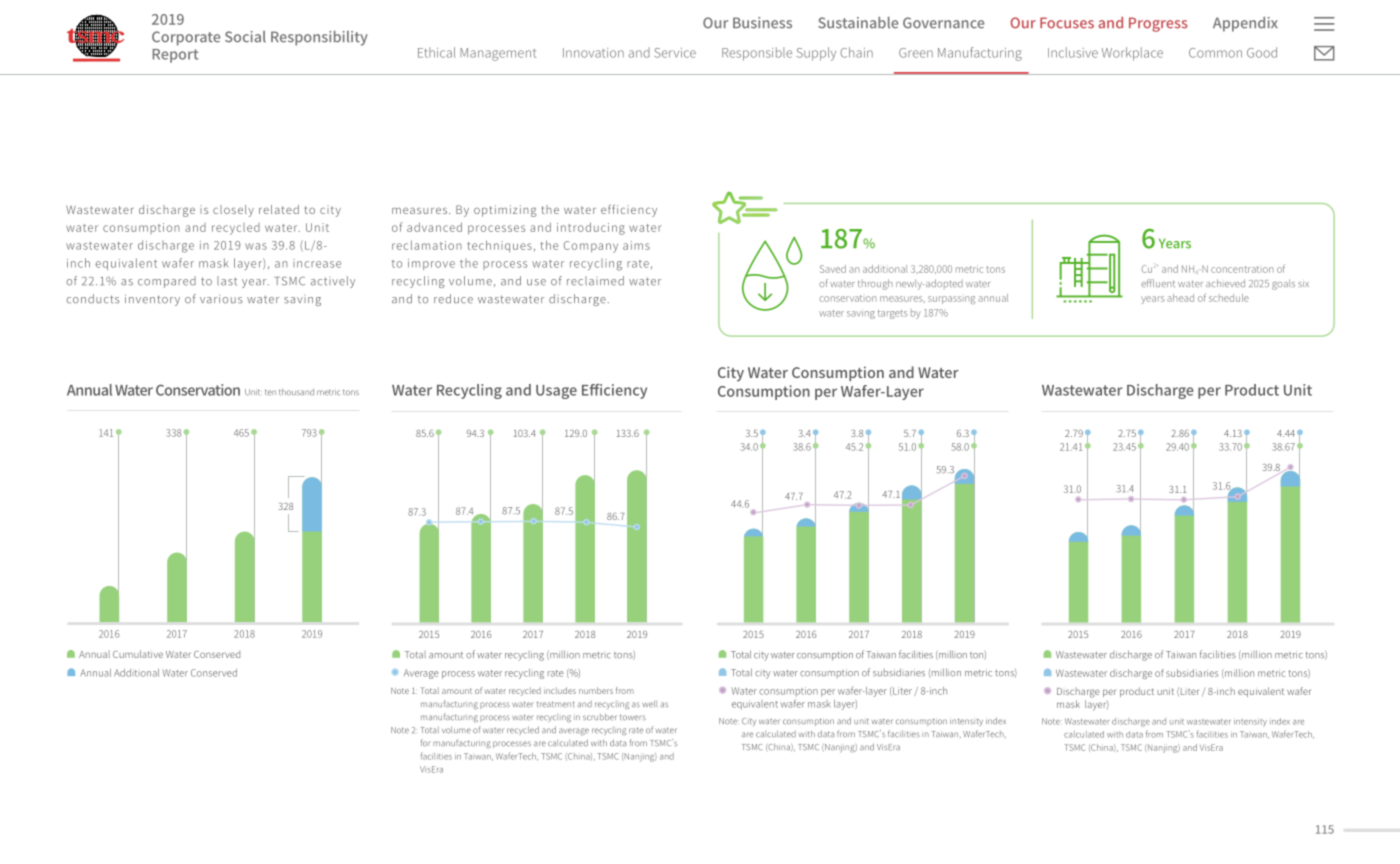 Image resolution: width=1400 pixels, height=864 pixels. What do you see at coordinates (649, 704) in the document?
I see `well` at bounding box center [649, 704].
